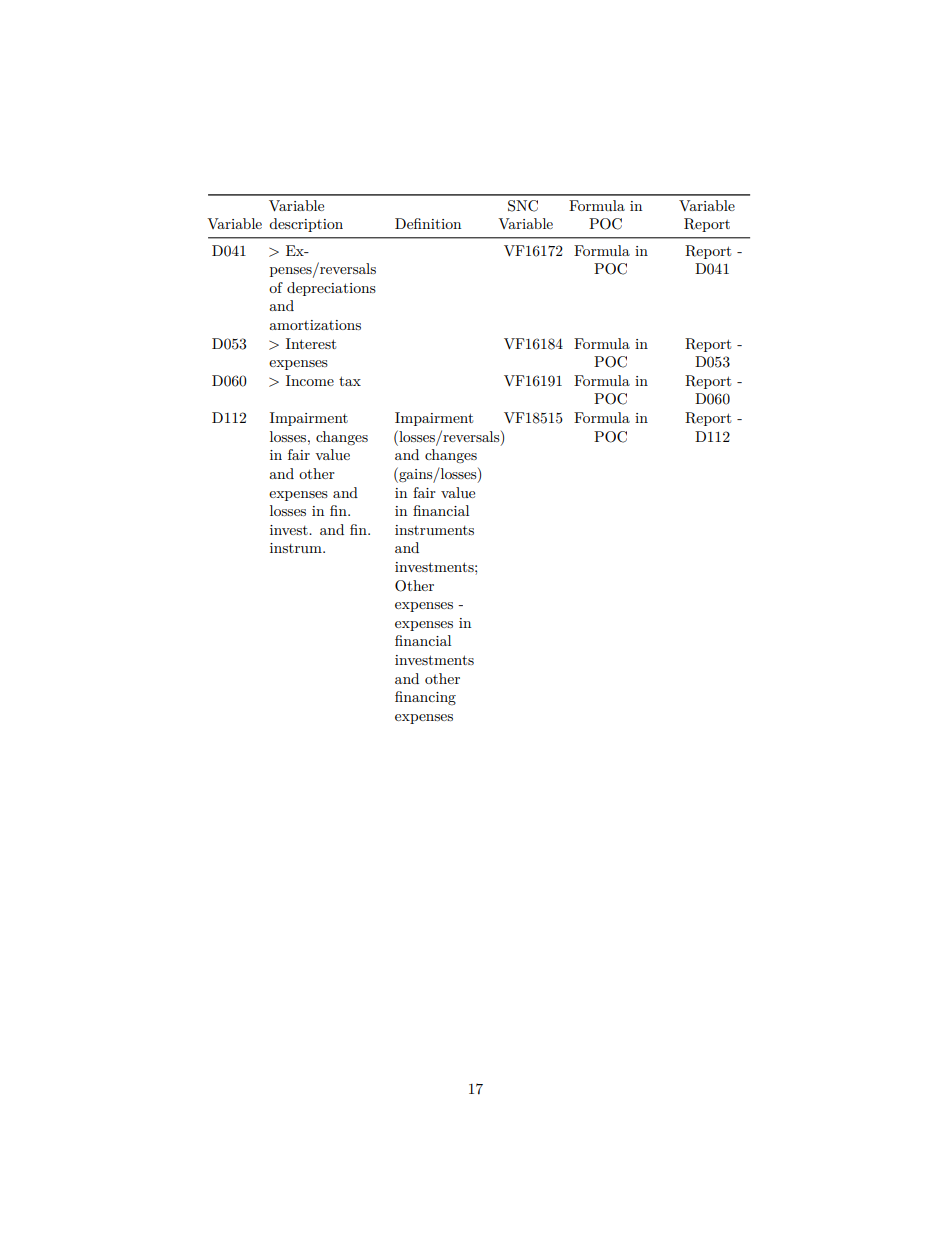  What do you see at coordinates (350, 381) in the page?
I see `tax` at bounding box center [350, 381].
